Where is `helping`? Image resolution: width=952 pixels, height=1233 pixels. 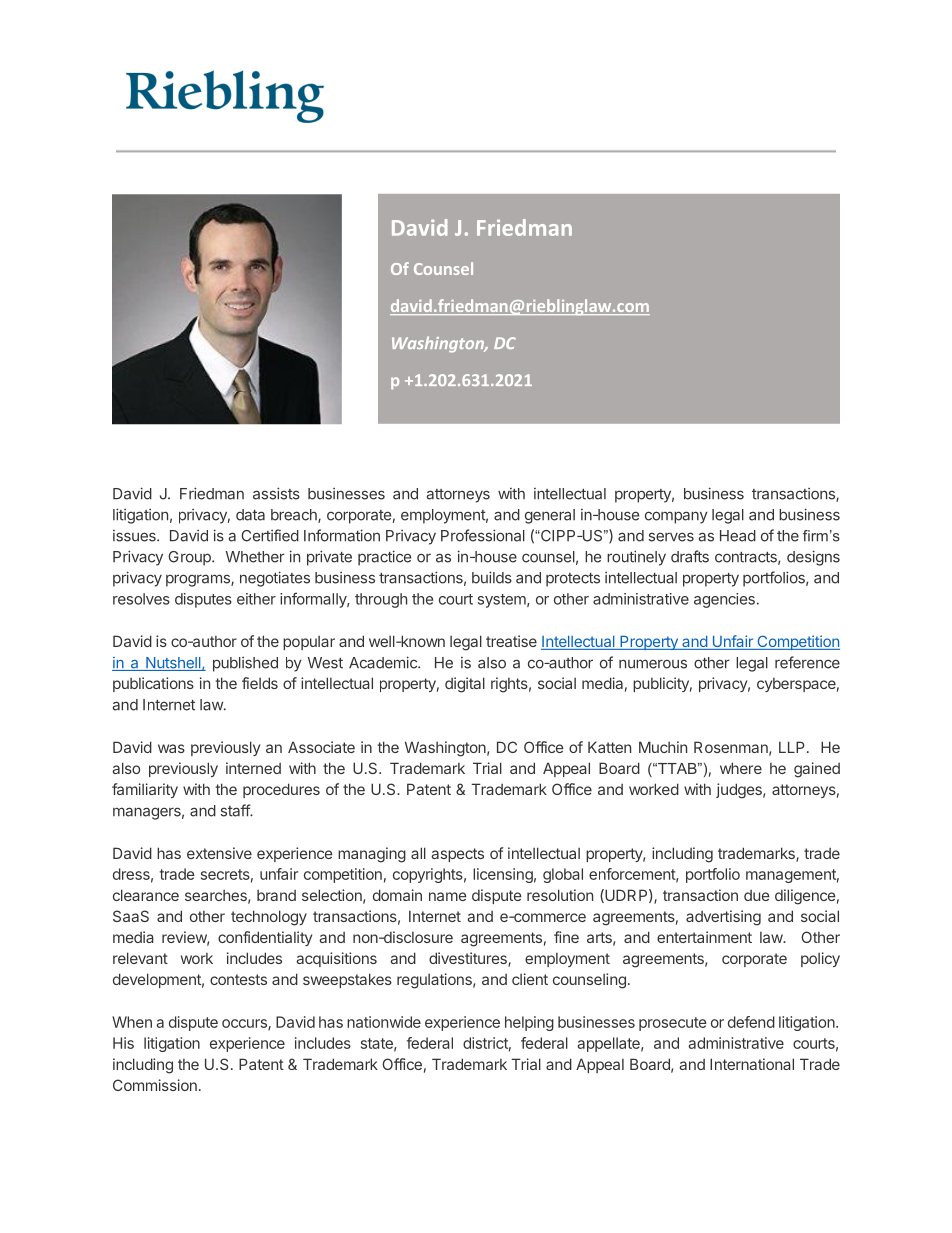
helping is located at coordinates (529, 1023).
